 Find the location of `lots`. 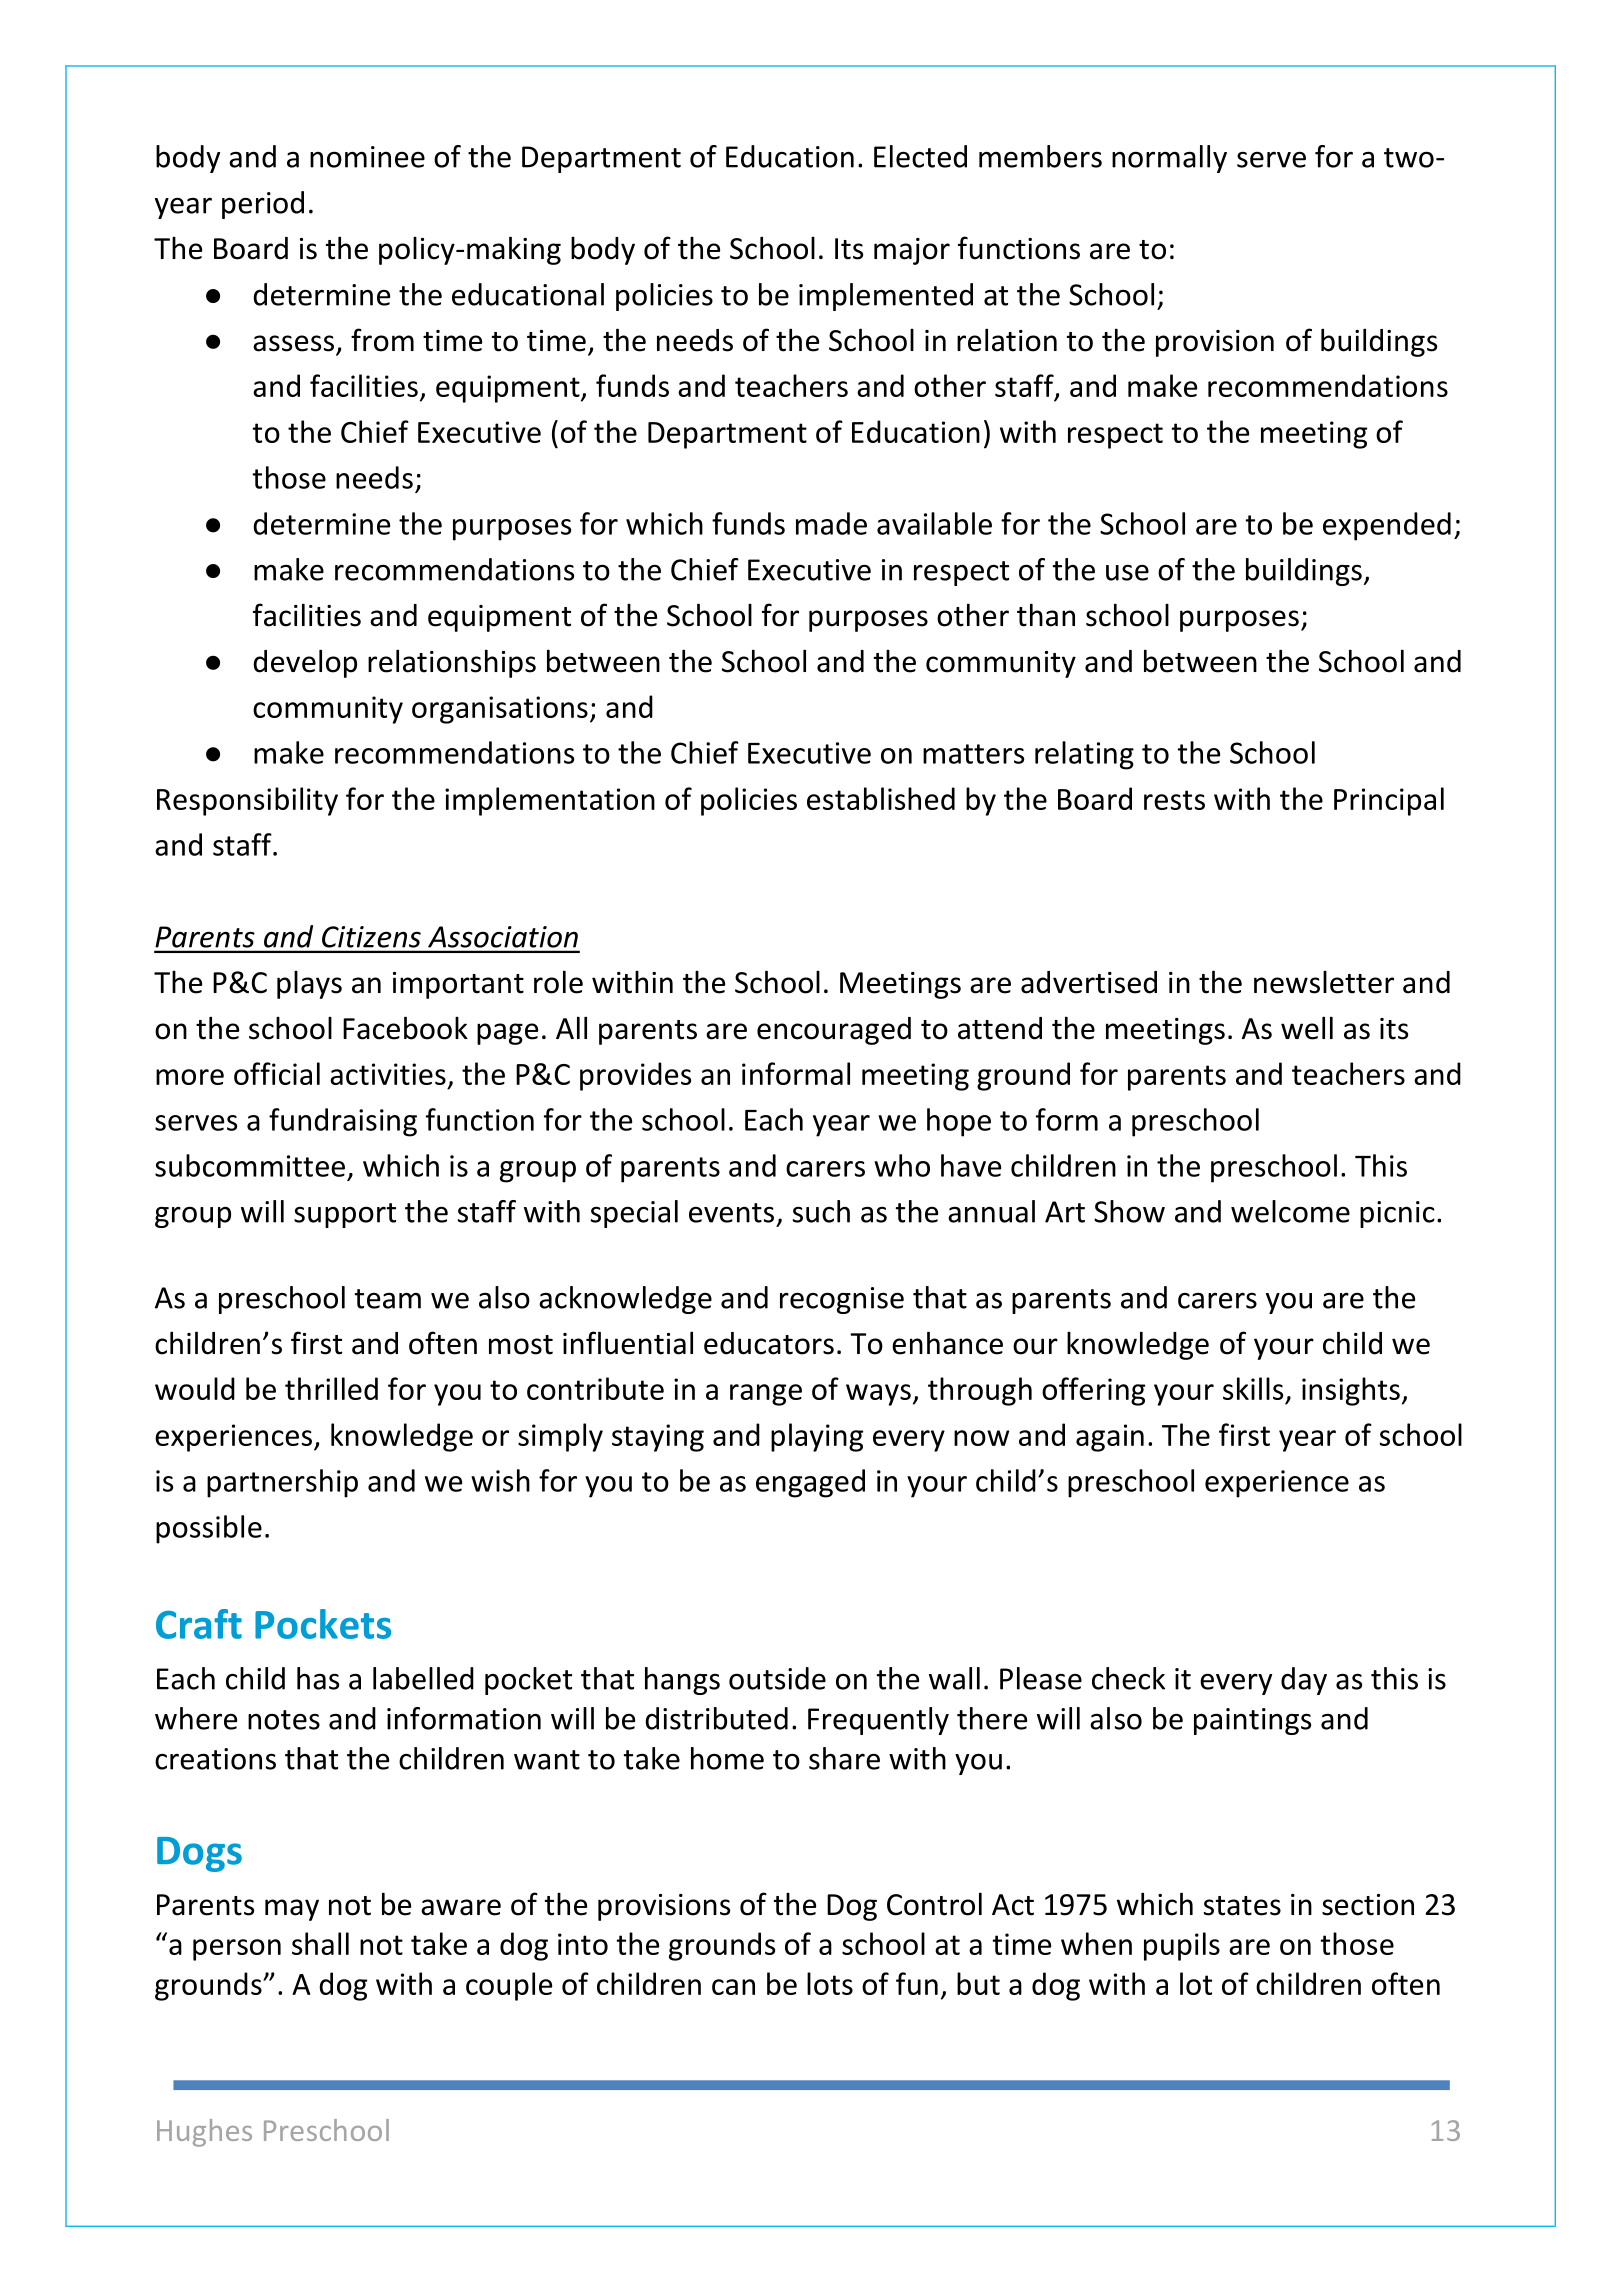

lots is located at coordinates (830, 1983).
